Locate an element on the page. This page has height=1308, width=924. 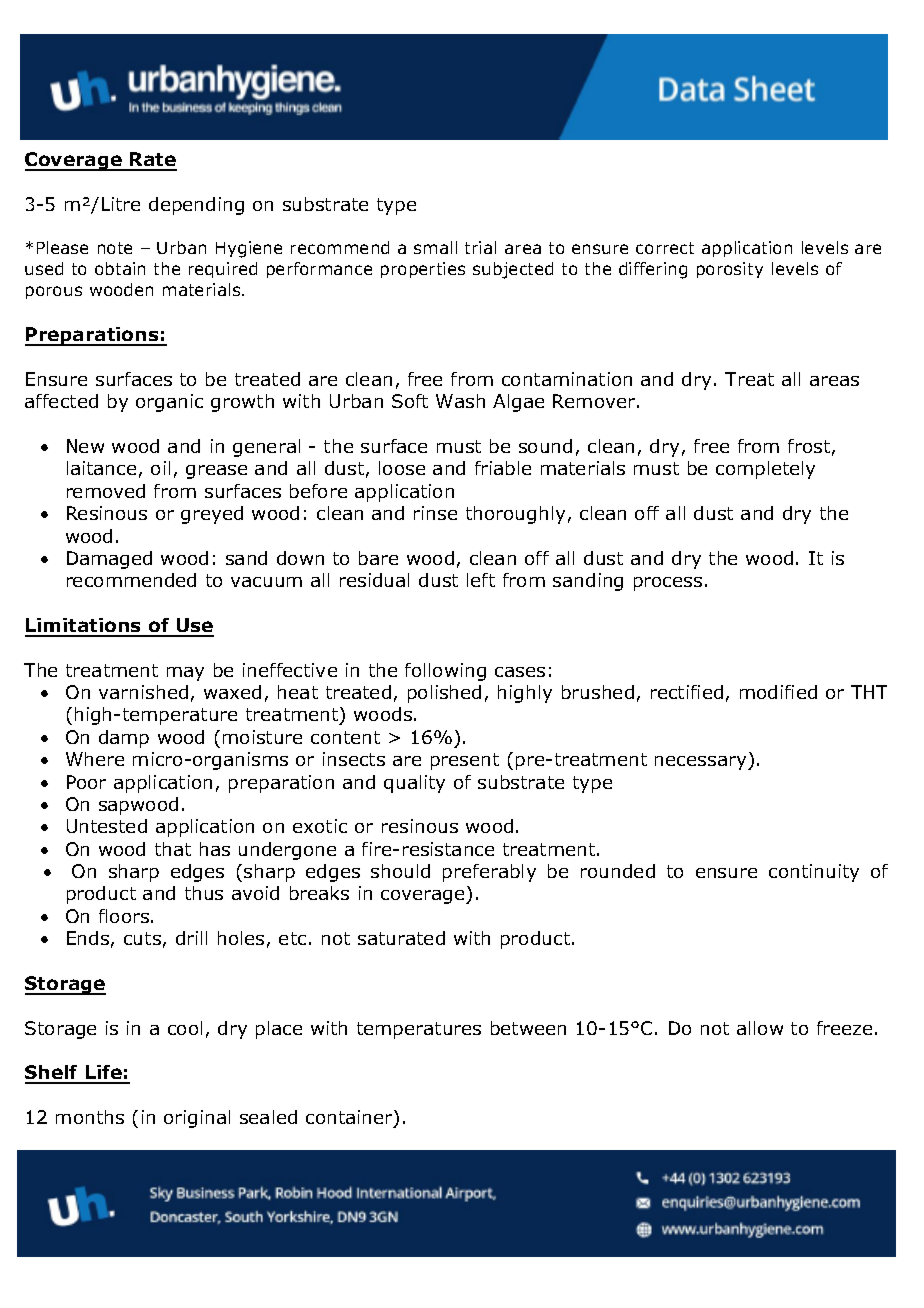
note is located at coordinates (115, 248).
